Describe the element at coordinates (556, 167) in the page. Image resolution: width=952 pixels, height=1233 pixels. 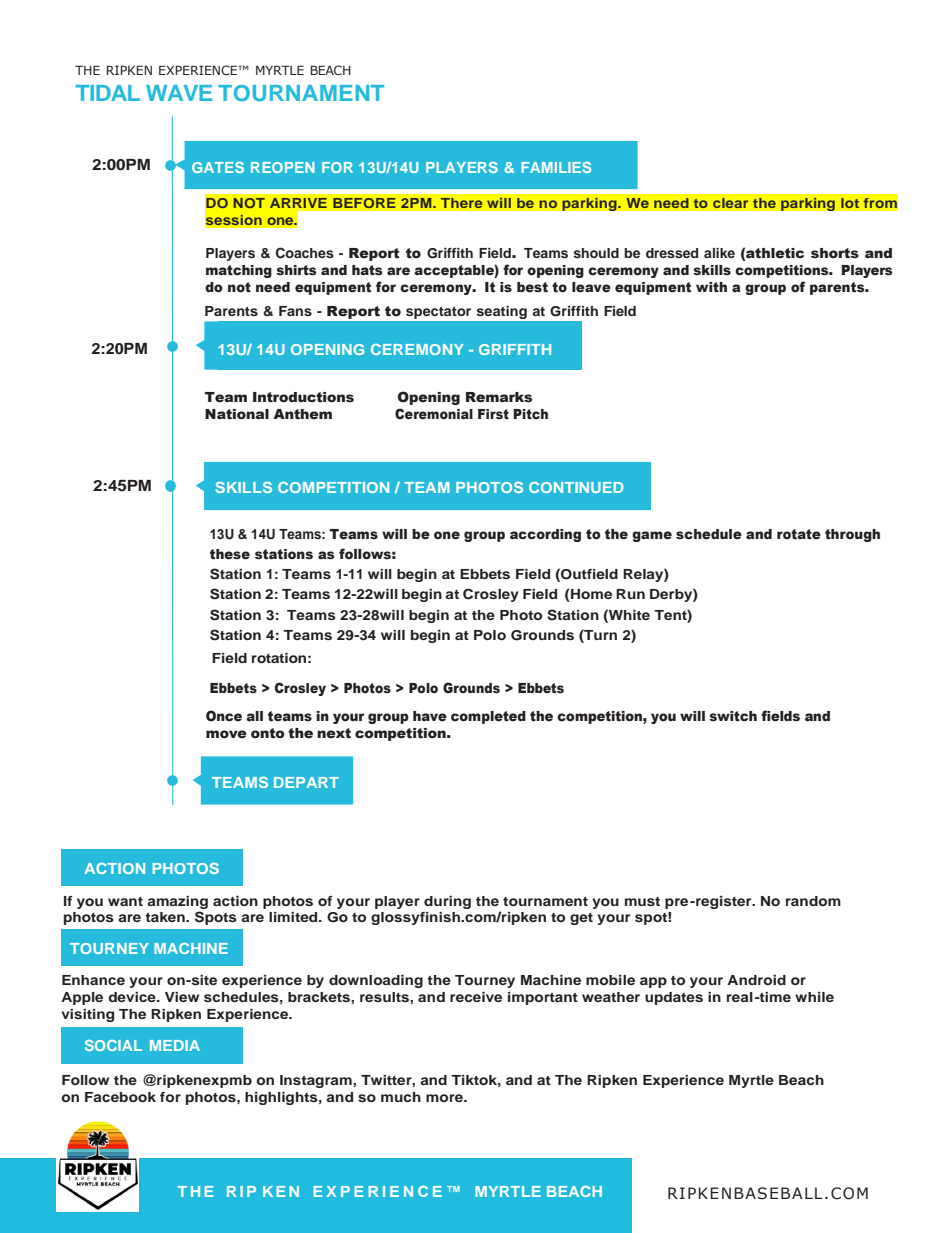
I see `FAMILIES` at that location.
